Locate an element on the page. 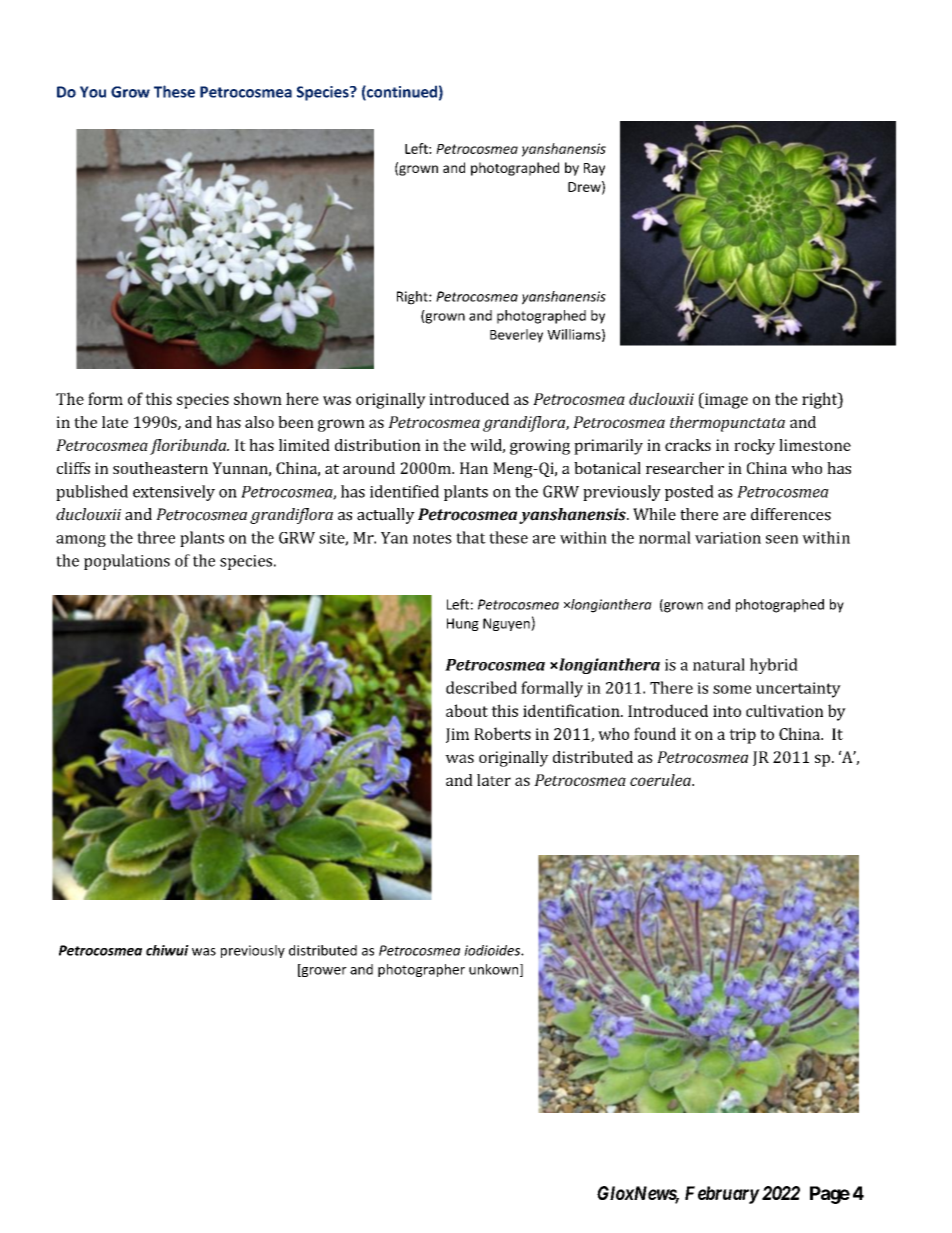  photographer is located at coordinates (421, 970).
